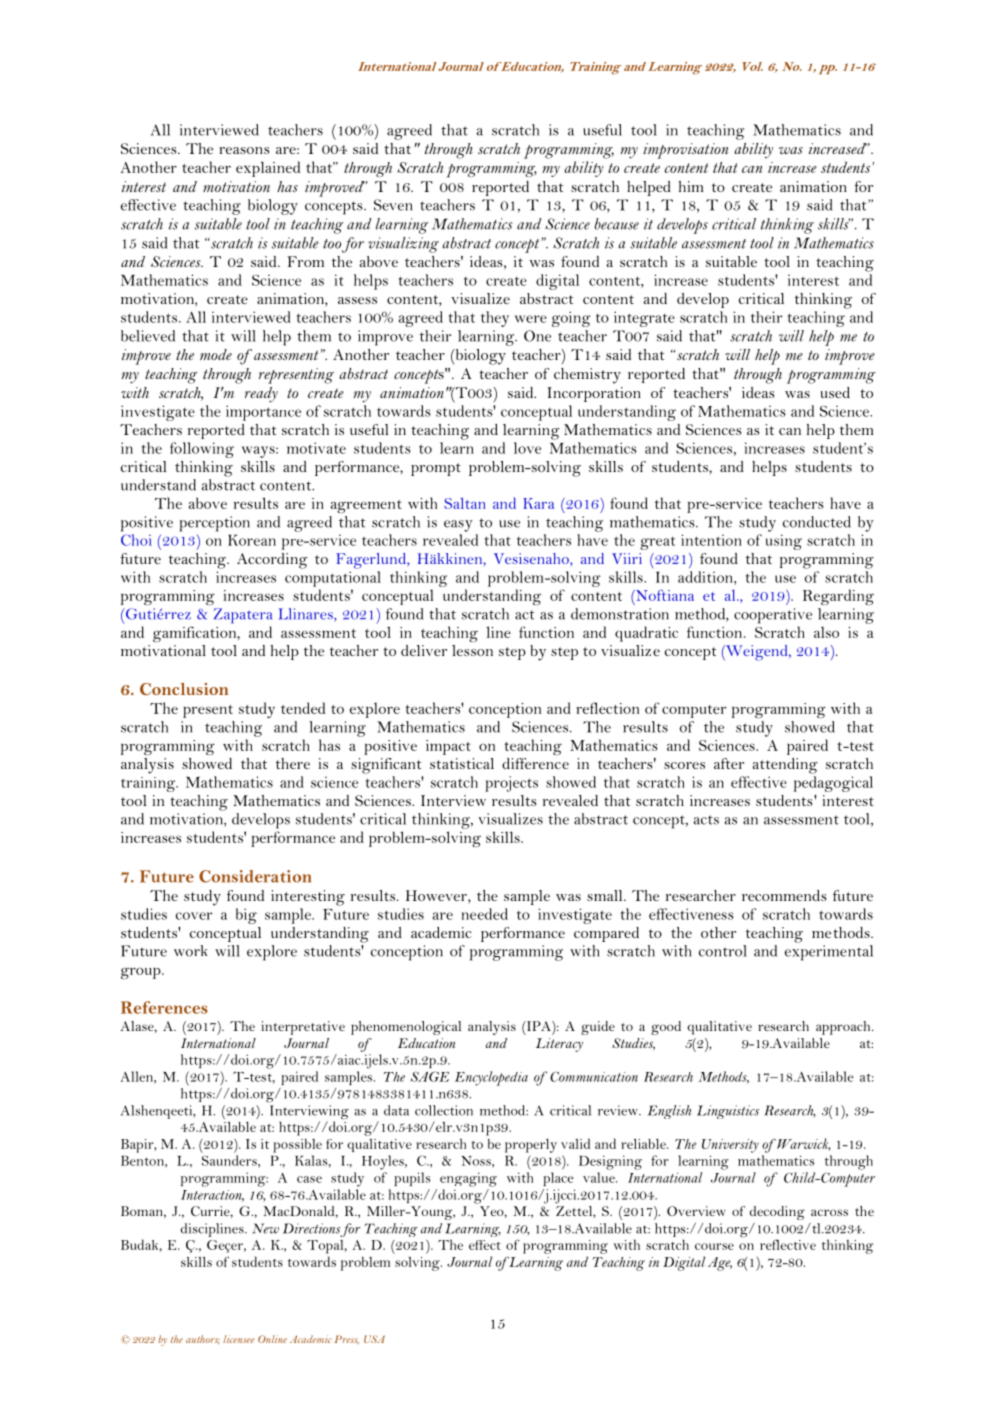 The image size is (994, 1405). Describe the element at coordinates (374, 1339) in the image. I see `USA` at that location.
